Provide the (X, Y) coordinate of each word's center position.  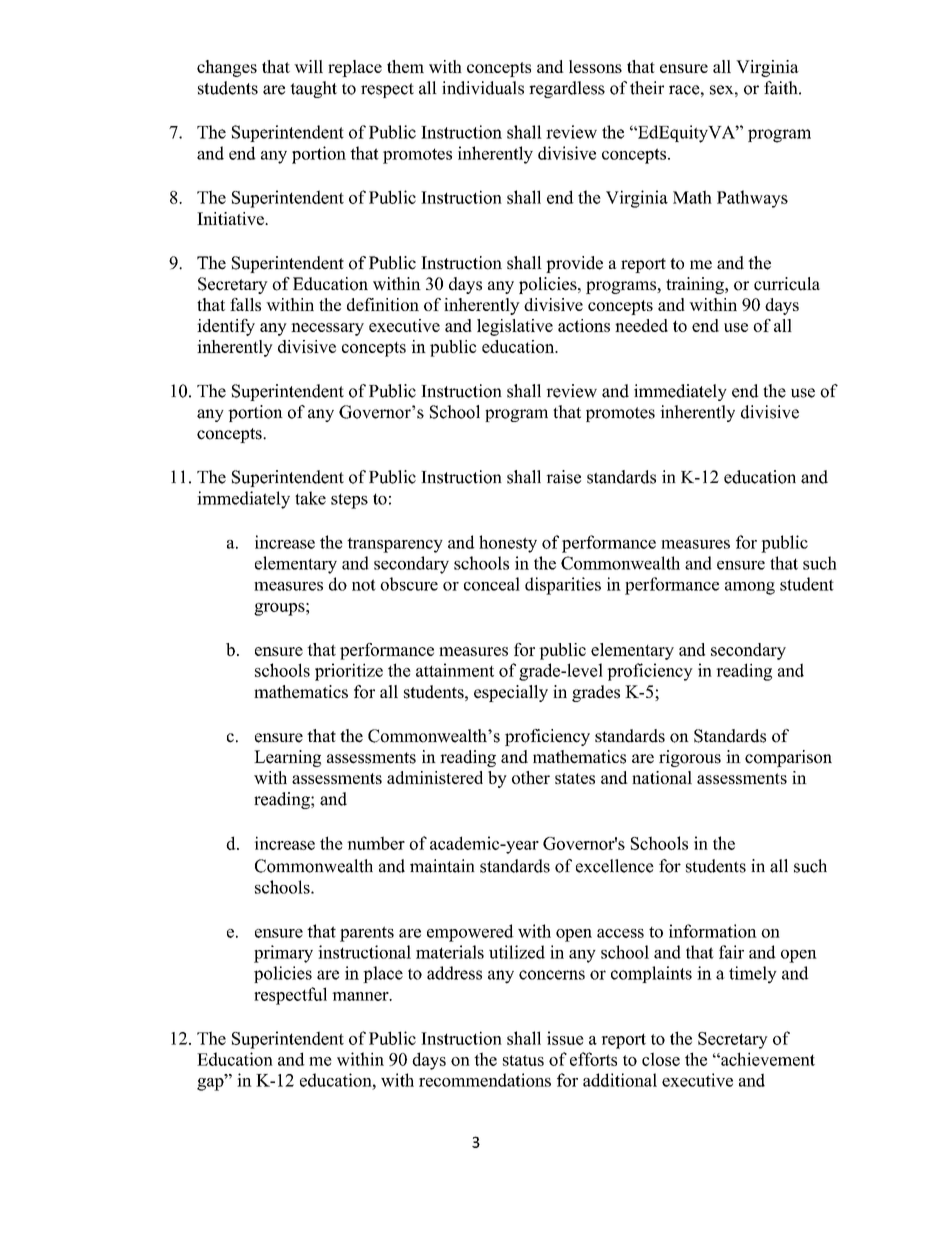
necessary (327, 329)
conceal (492, 584)
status (523, 1060)
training (696, 285)
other (531, 777)
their (647, 88)
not (364, 585)
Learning (287, 758)
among (750, 588)
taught (313, 89)
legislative (515, 327)
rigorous (690, 758)
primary (283, 954)
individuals (483, 88)
